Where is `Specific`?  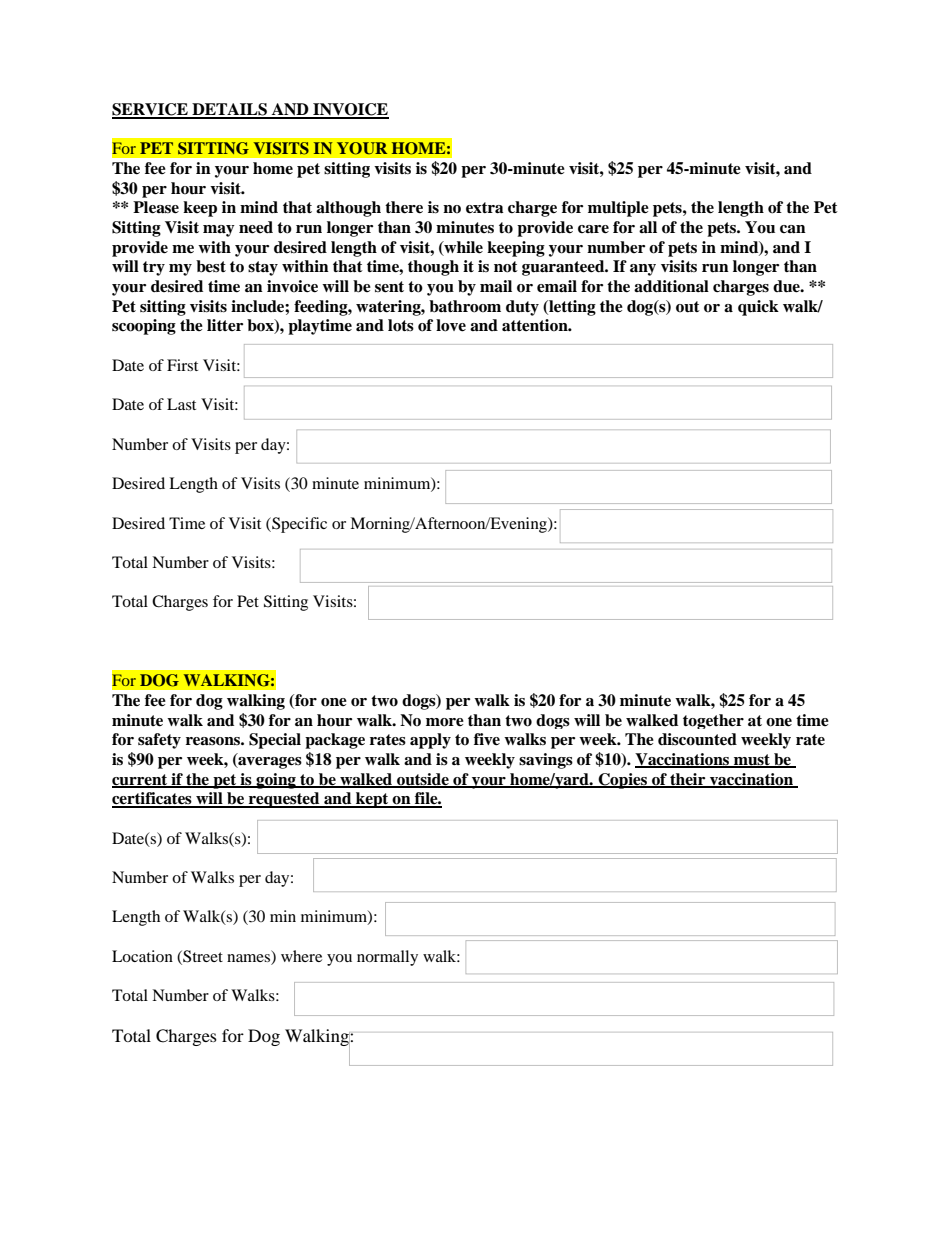
Specific is located at coordinates (298, 525).
